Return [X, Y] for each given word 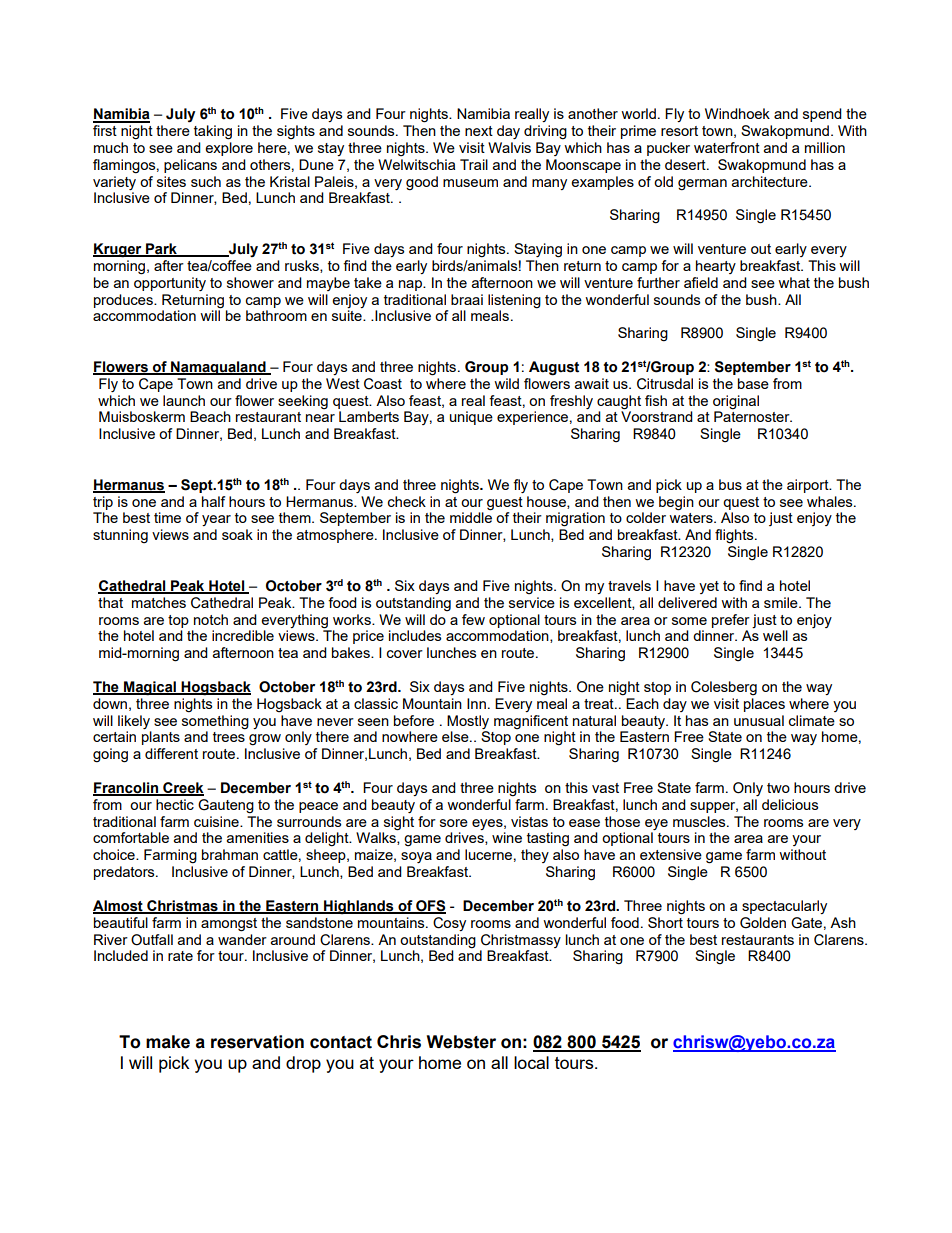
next [479, 131]
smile [782, 602]
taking [213, 132]
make [168, 1042]
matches [159, 602]
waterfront [727, 147]
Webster [461, 1042]
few [473, 619]
